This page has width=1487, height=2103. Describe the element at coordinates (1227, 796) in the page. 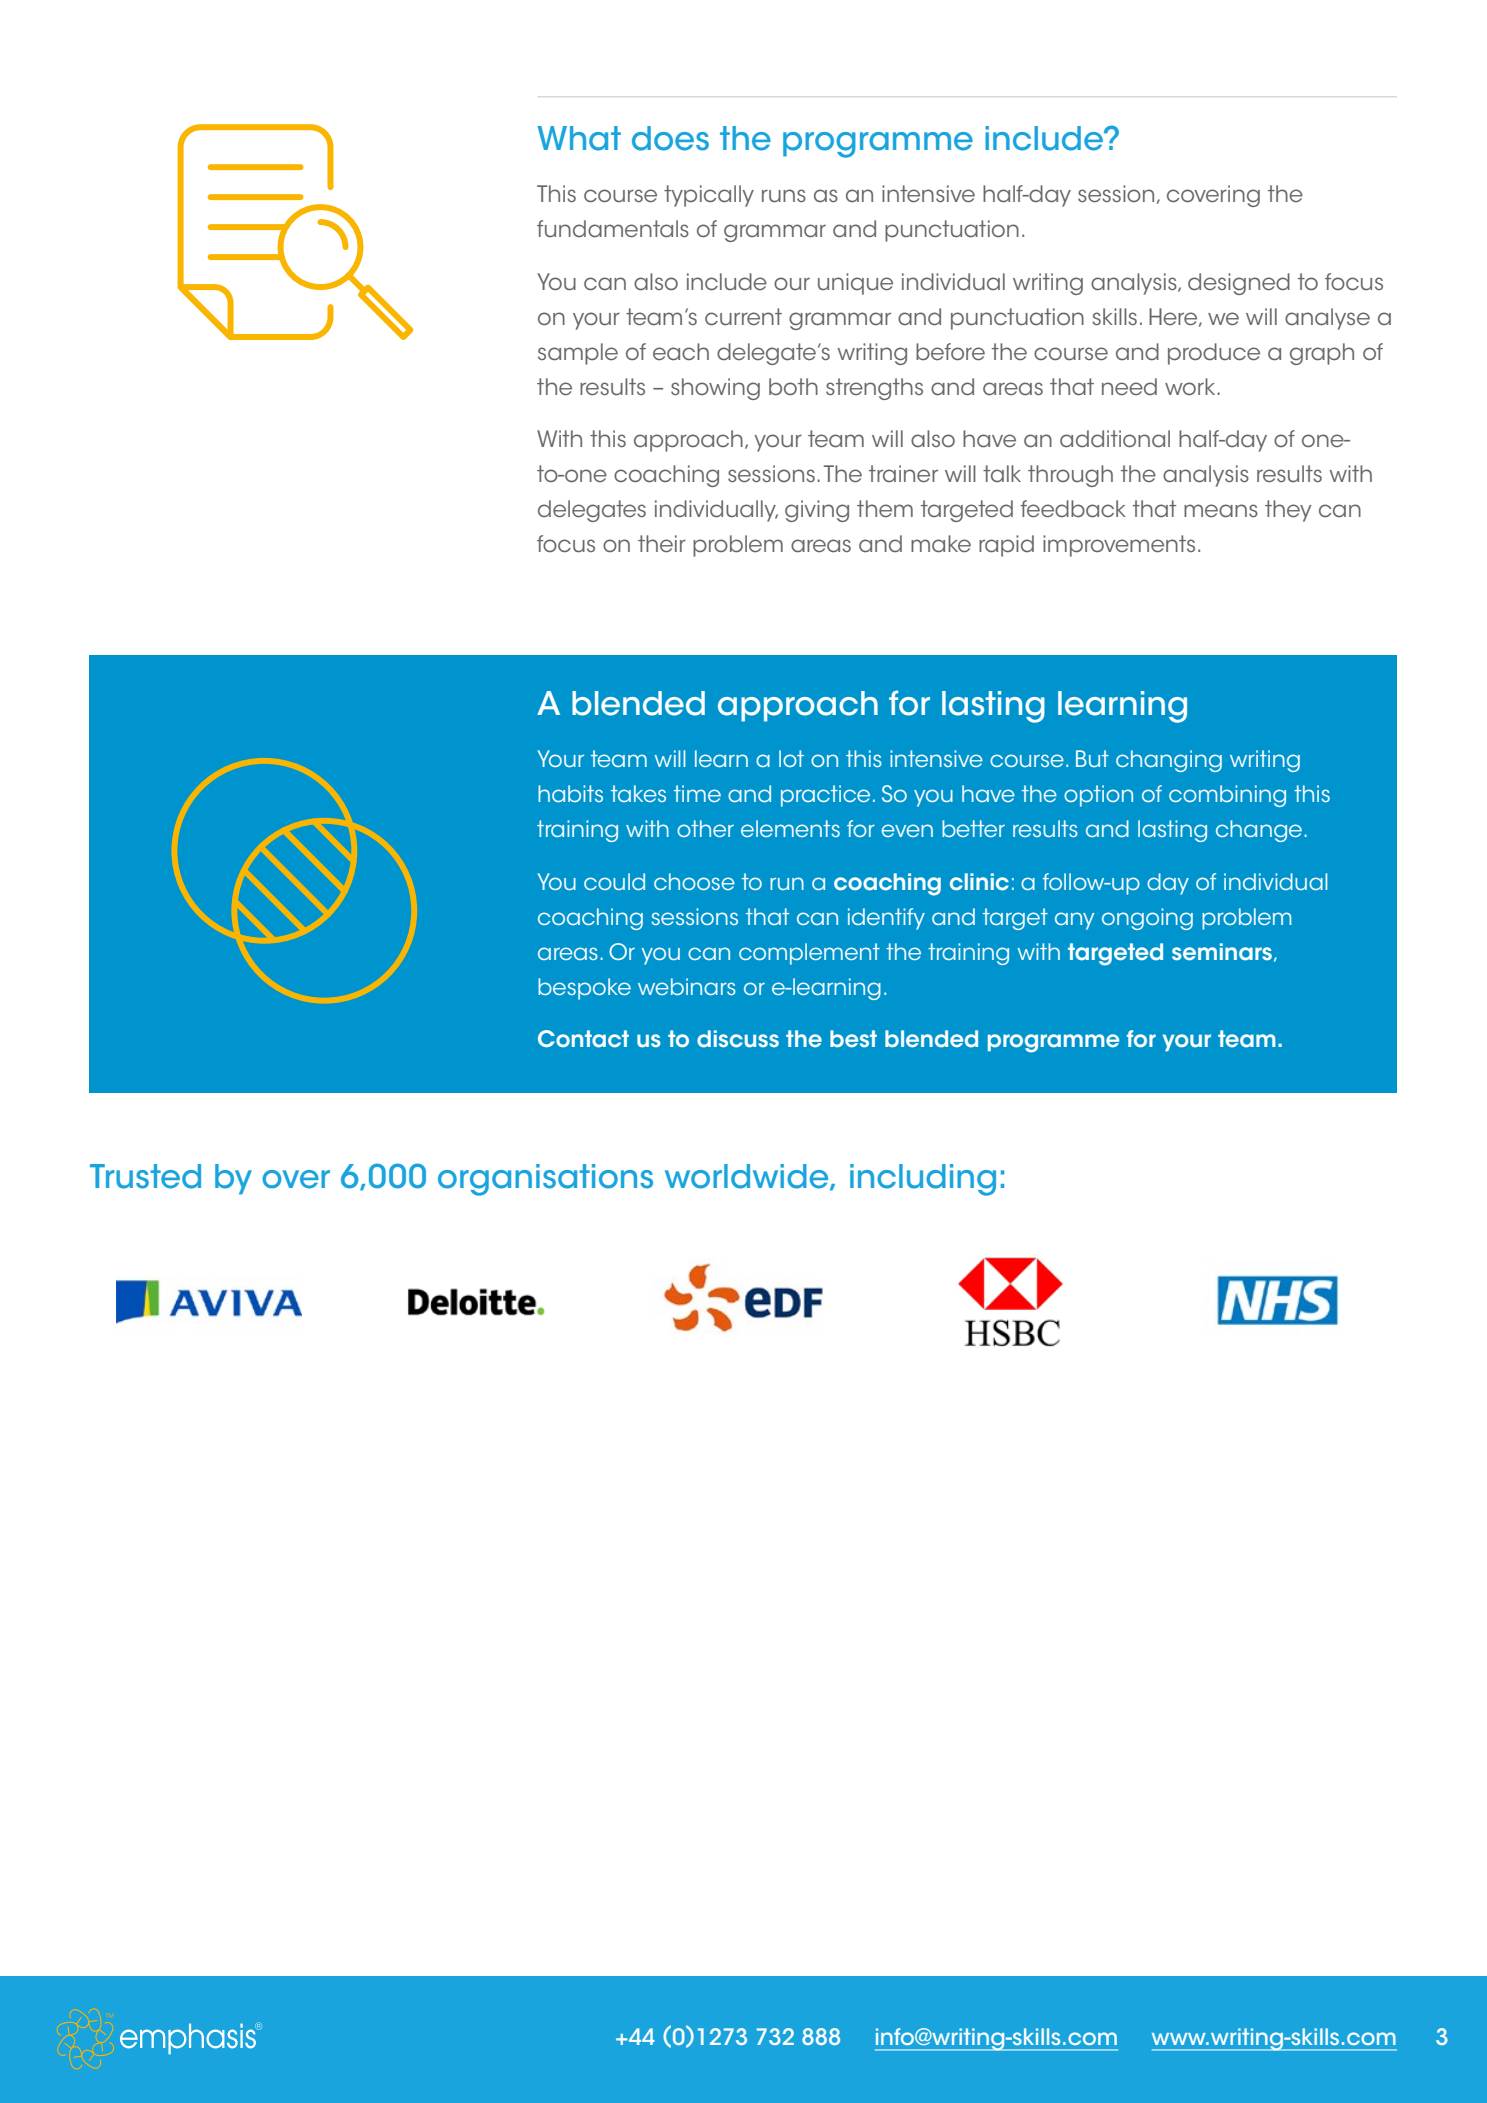

I see `combining` at that location.
